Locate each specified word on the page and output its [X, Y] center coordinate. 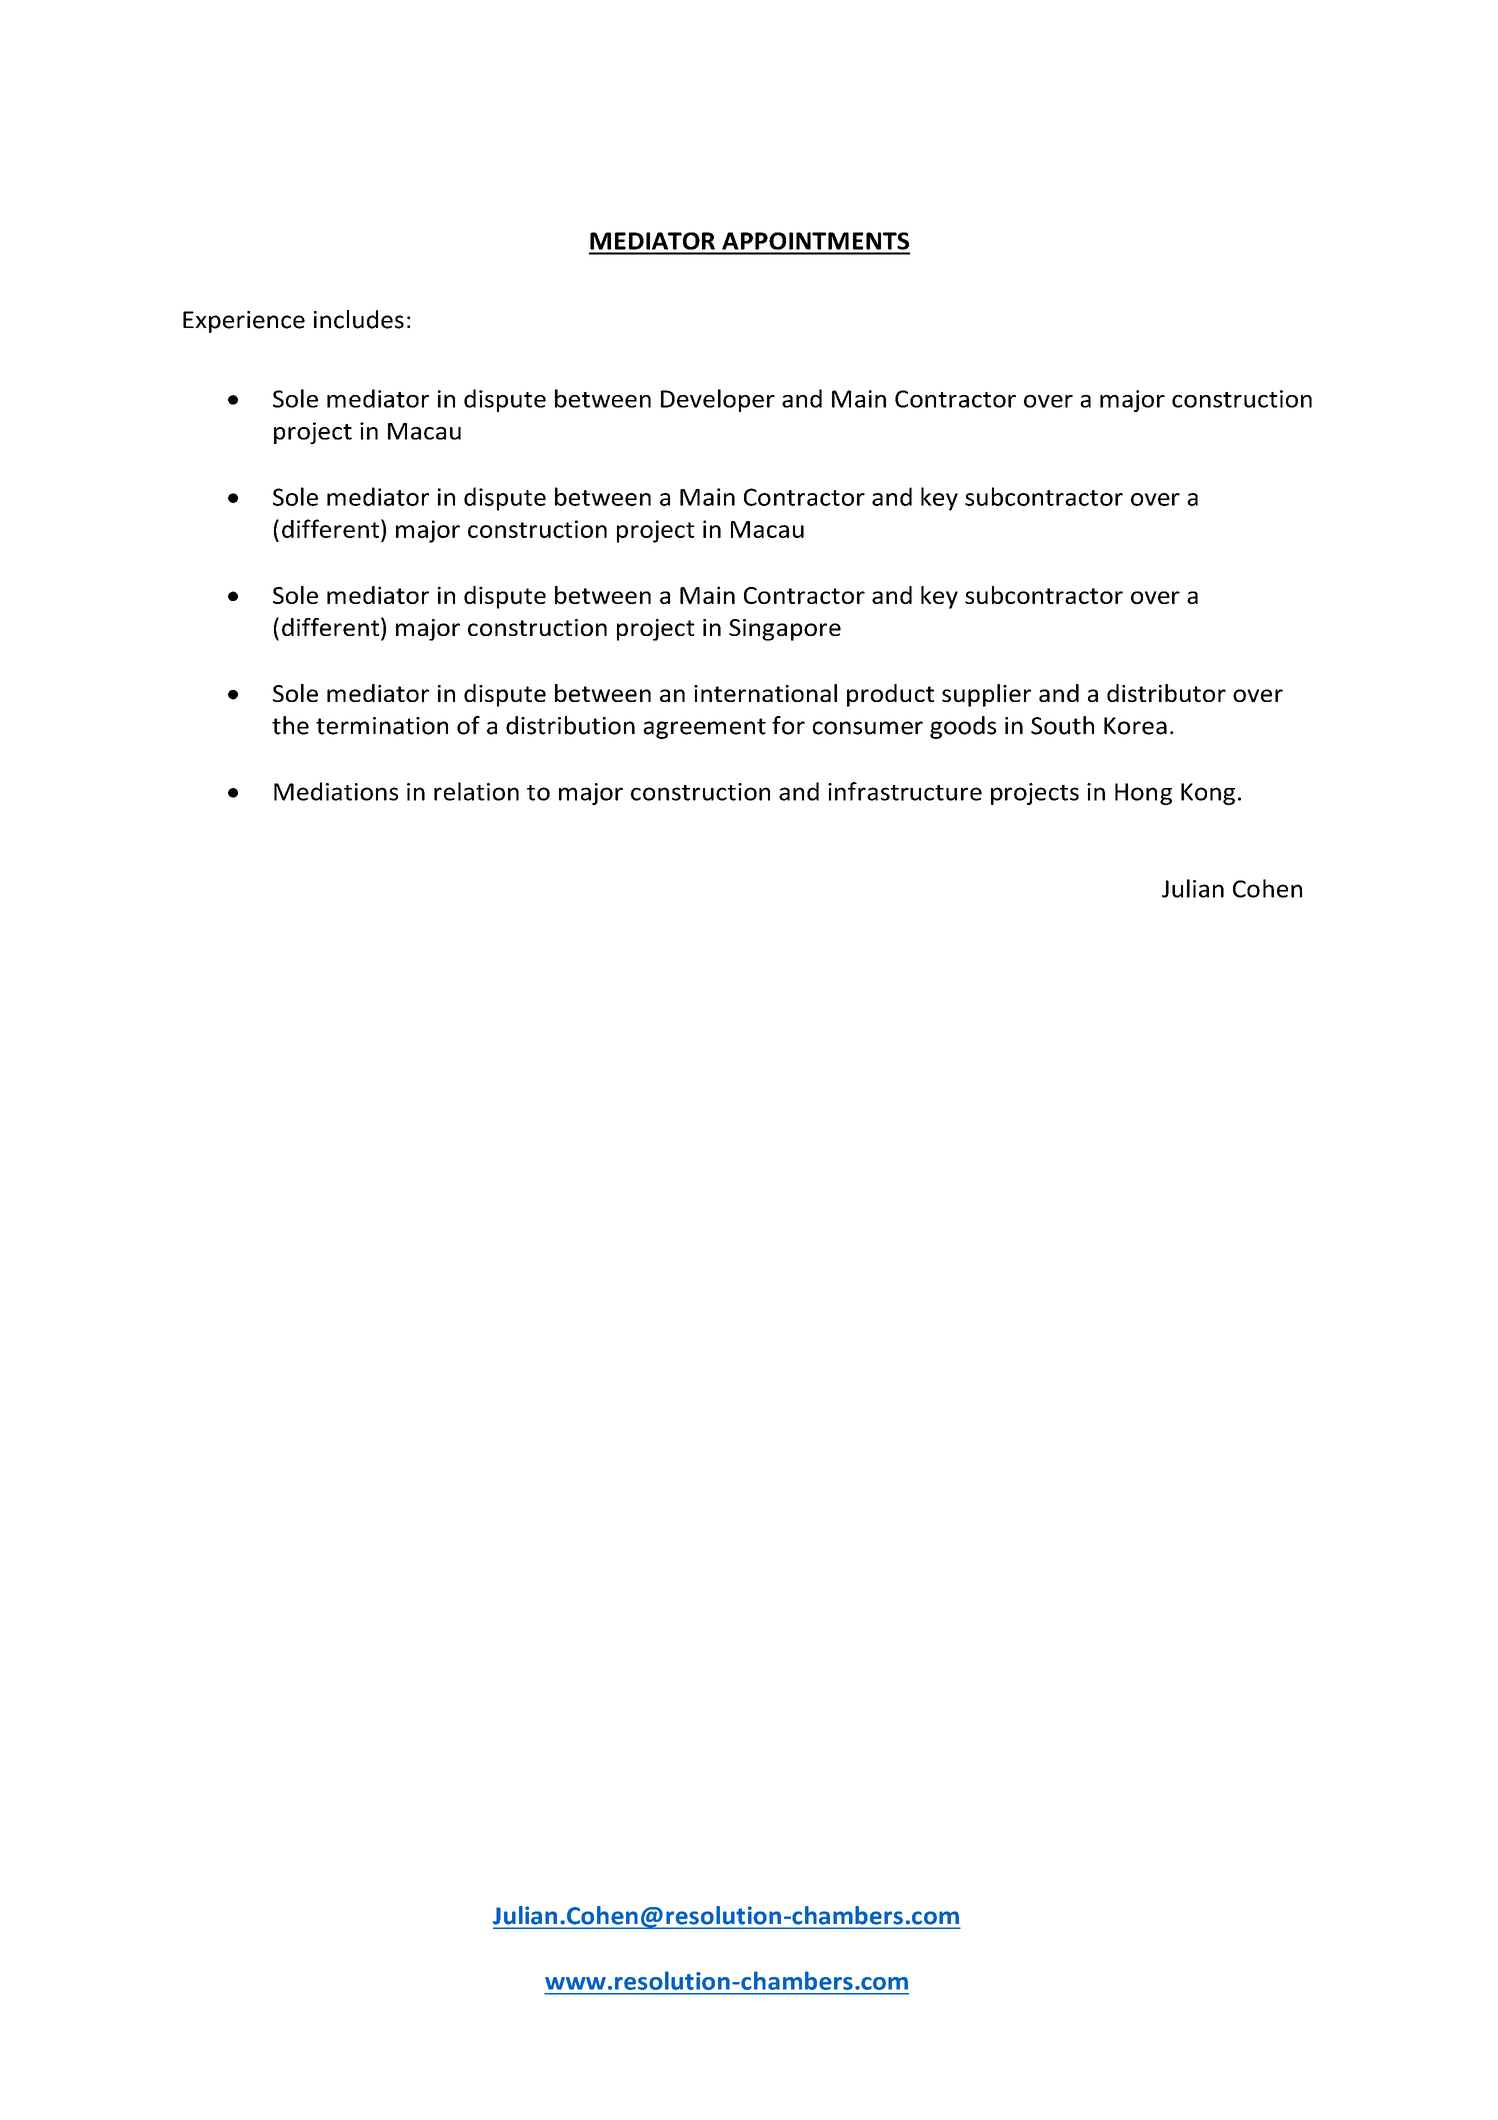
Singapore [785, 630]
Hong [1143, 794]
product [890, 695]
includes [359, 319]
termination [382, 726]
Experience [244, 322]
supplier [986, 695]
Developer [718, 400]
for [788, 725]
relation [476, 791]
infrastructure [905, 791]
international [765, 693]
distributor [1166, 693]
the [290, 725]
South [1062, 725]
